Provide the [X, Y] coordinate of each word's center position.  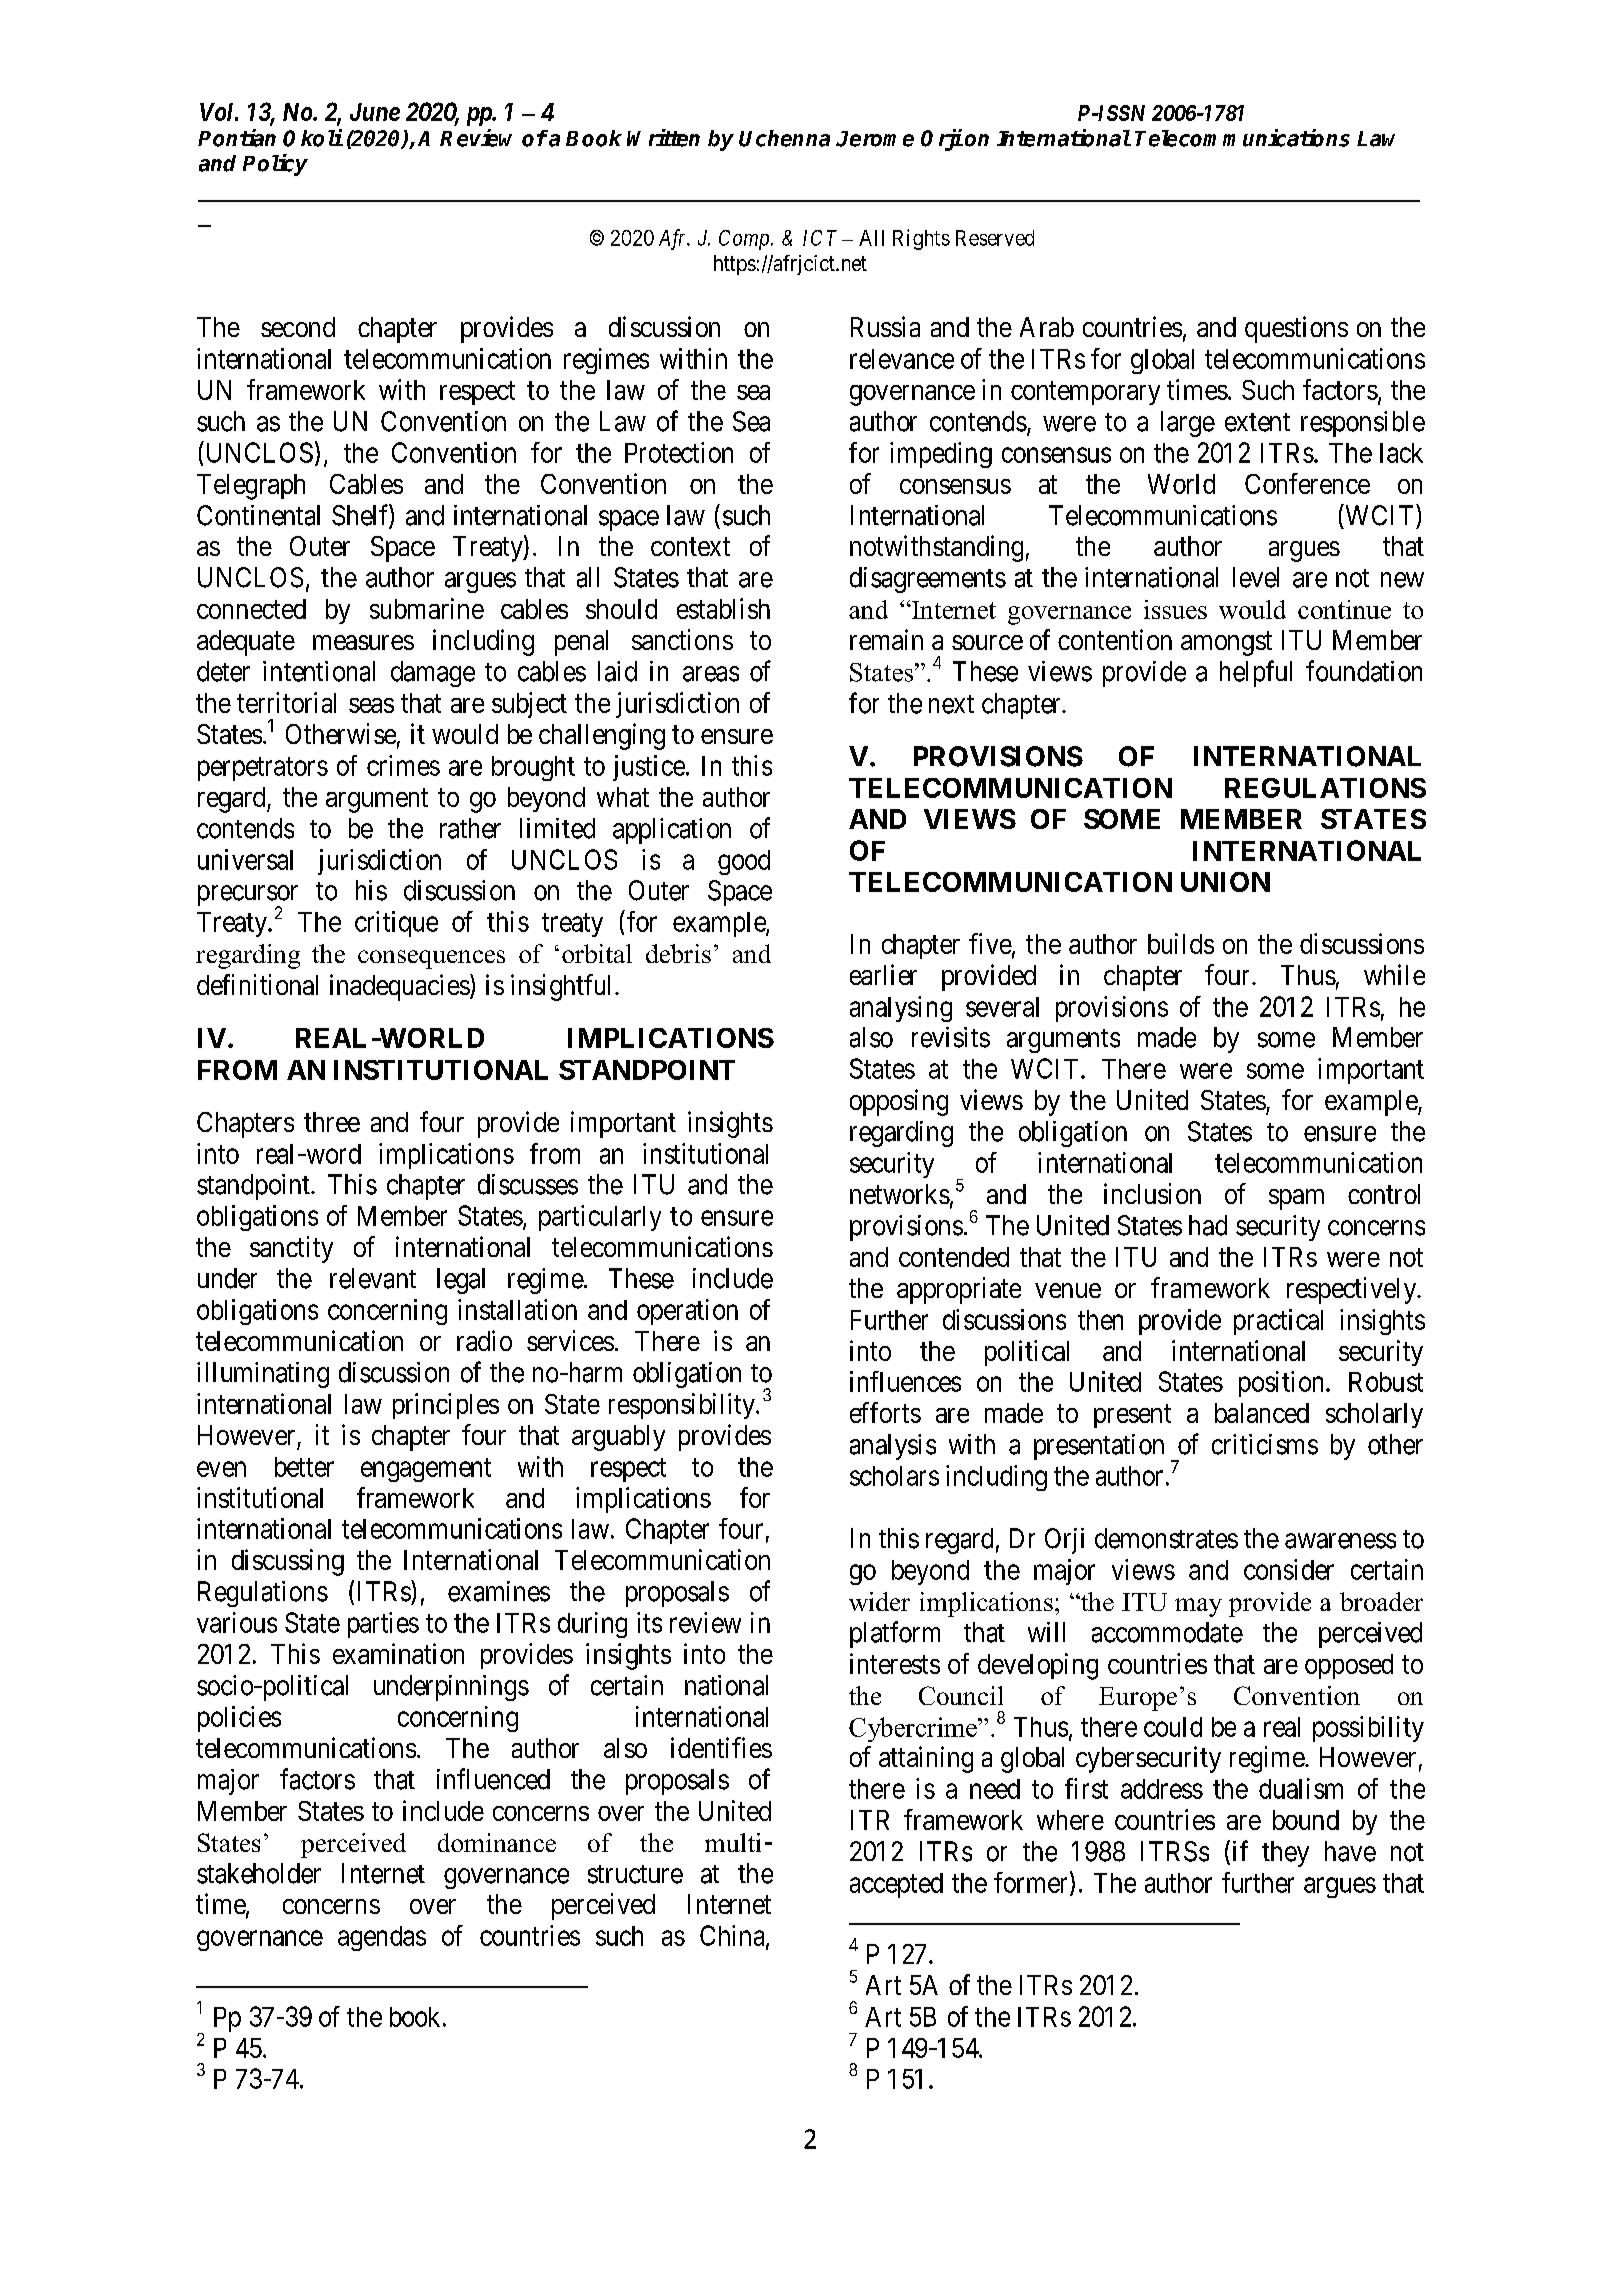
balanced [1262, 1413]
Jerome [875, 139]
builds [1181, 943]
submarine [427, 608]
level [1256, 577]
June [375, 112]
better [304, 1467]
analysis [893, 1447]
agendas [382, 1938]
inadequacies [400, 987]
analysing [901, 1009]
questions [1296, 329]
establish [723, 608]
